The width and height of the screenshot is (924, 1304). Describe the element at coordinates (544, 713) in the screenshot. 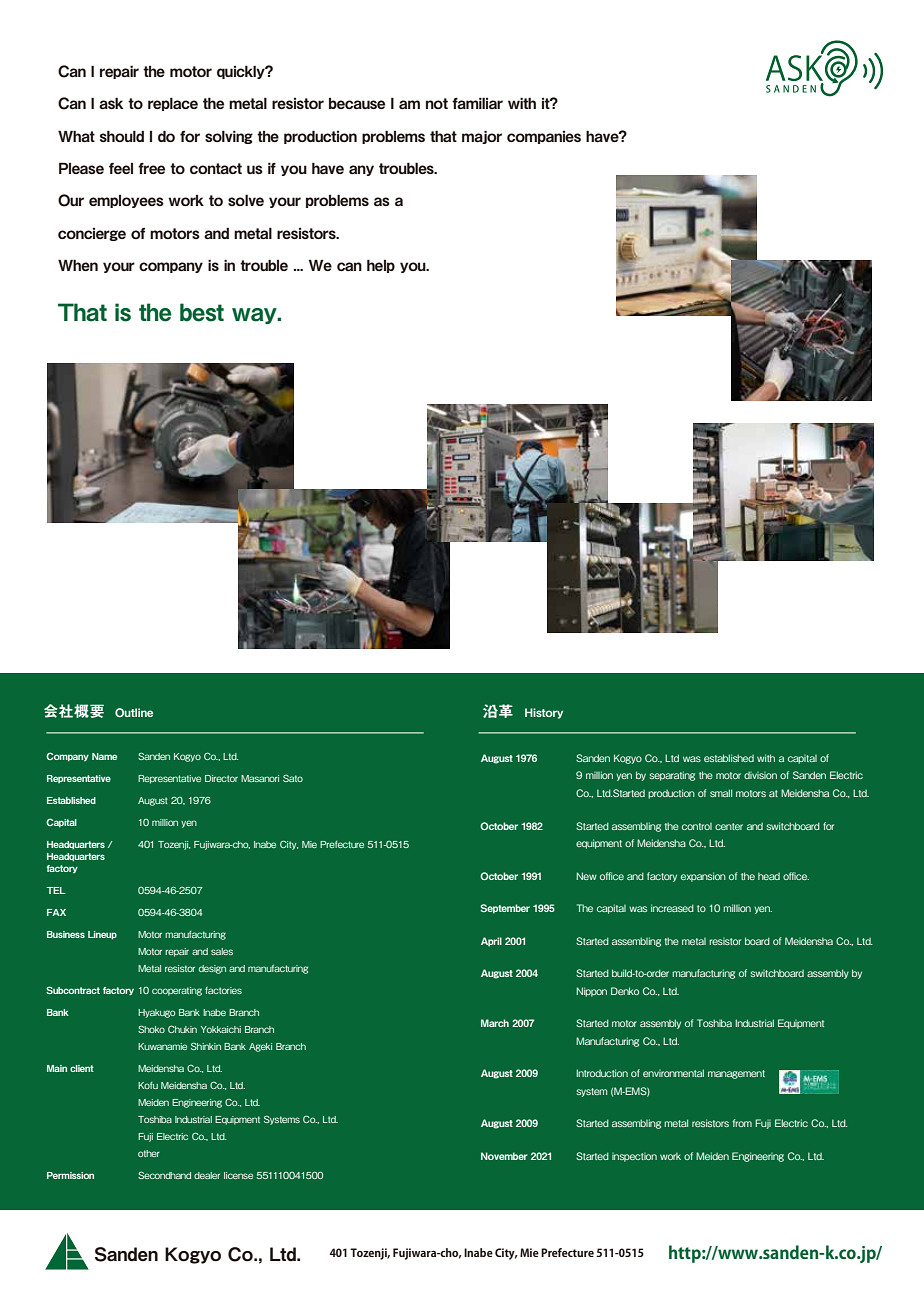

I see `History` at that location.
